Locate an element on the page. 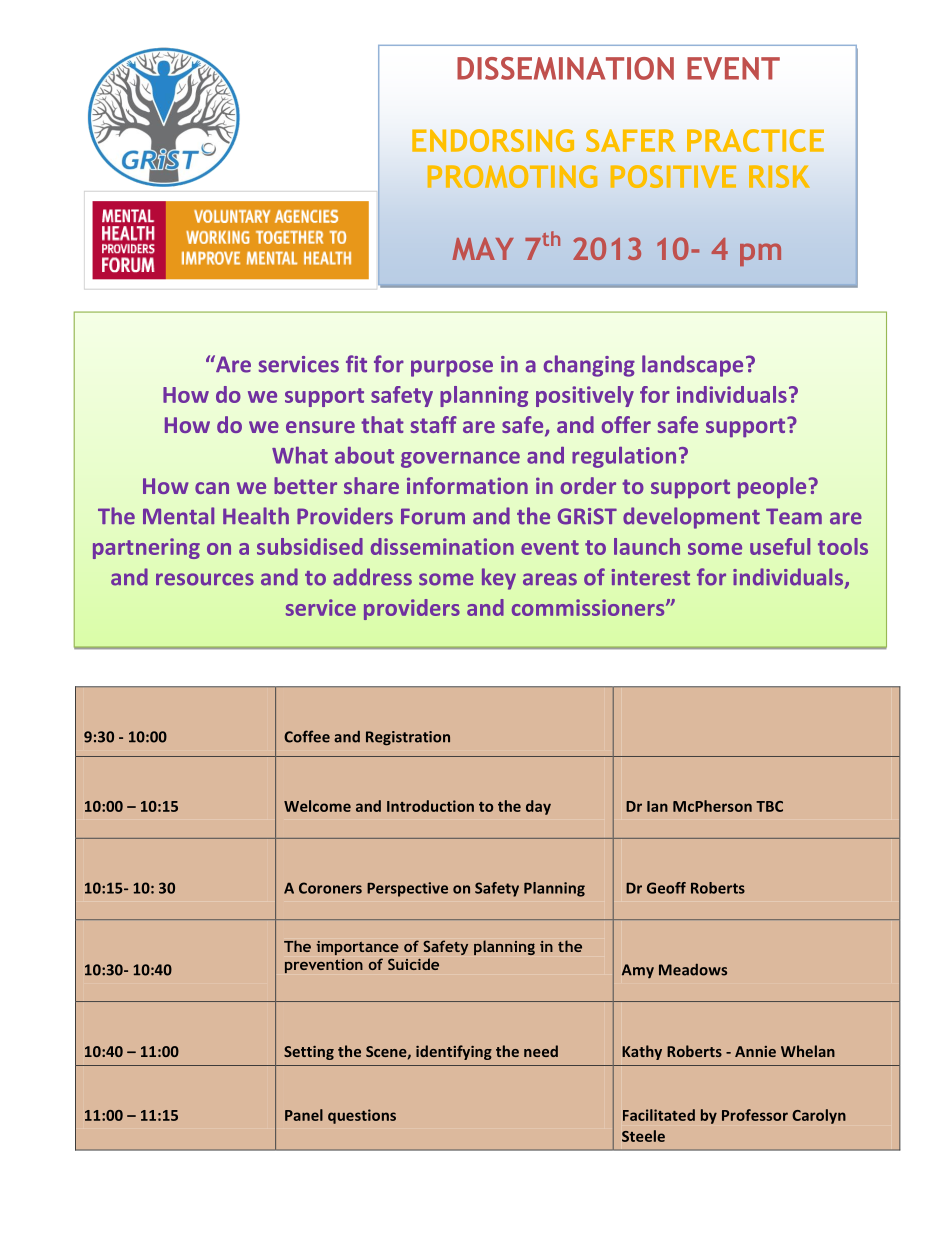  RISK is located at coordinates (779, 176).
